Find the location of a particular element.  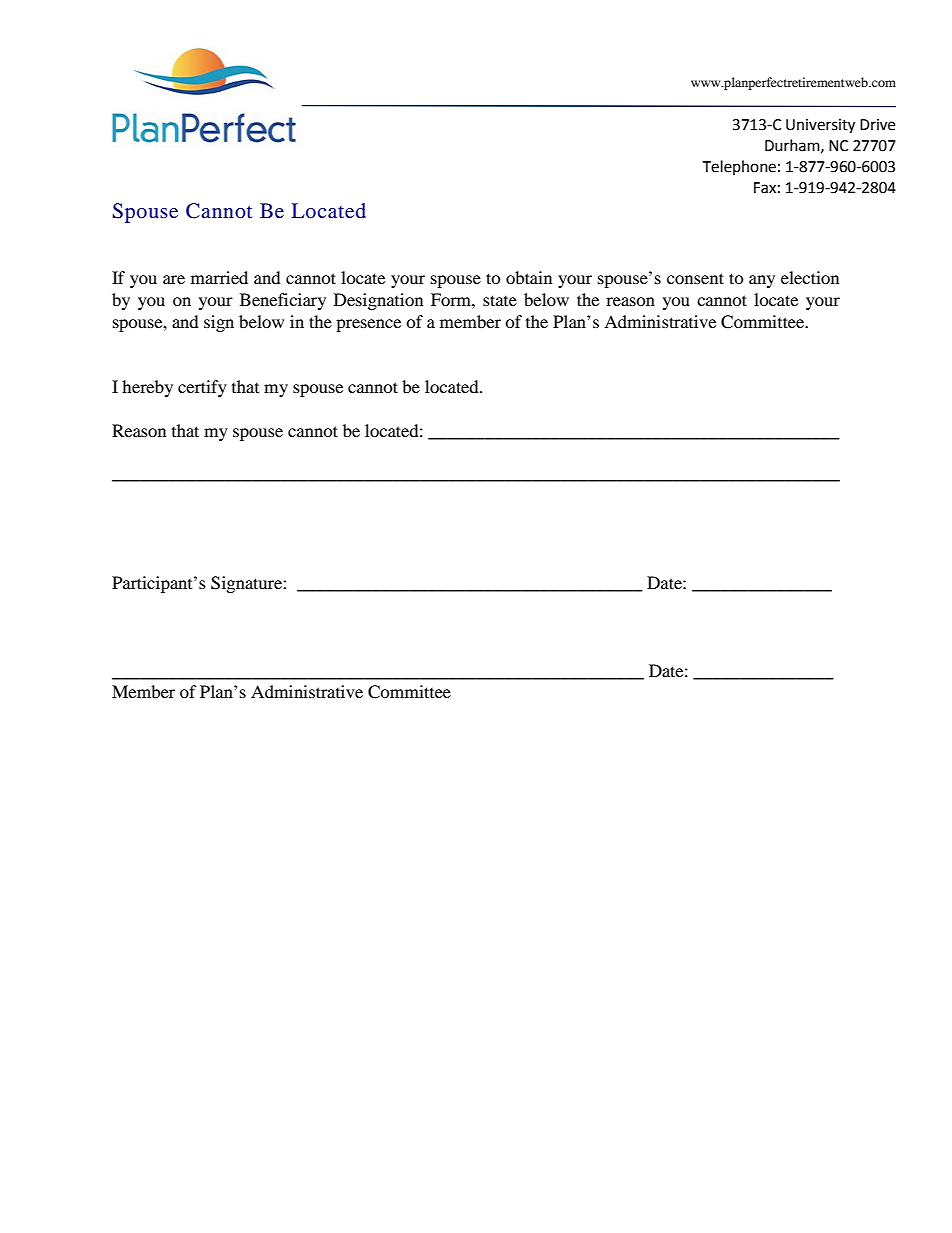

presence is located at coordinates (368, 325).
